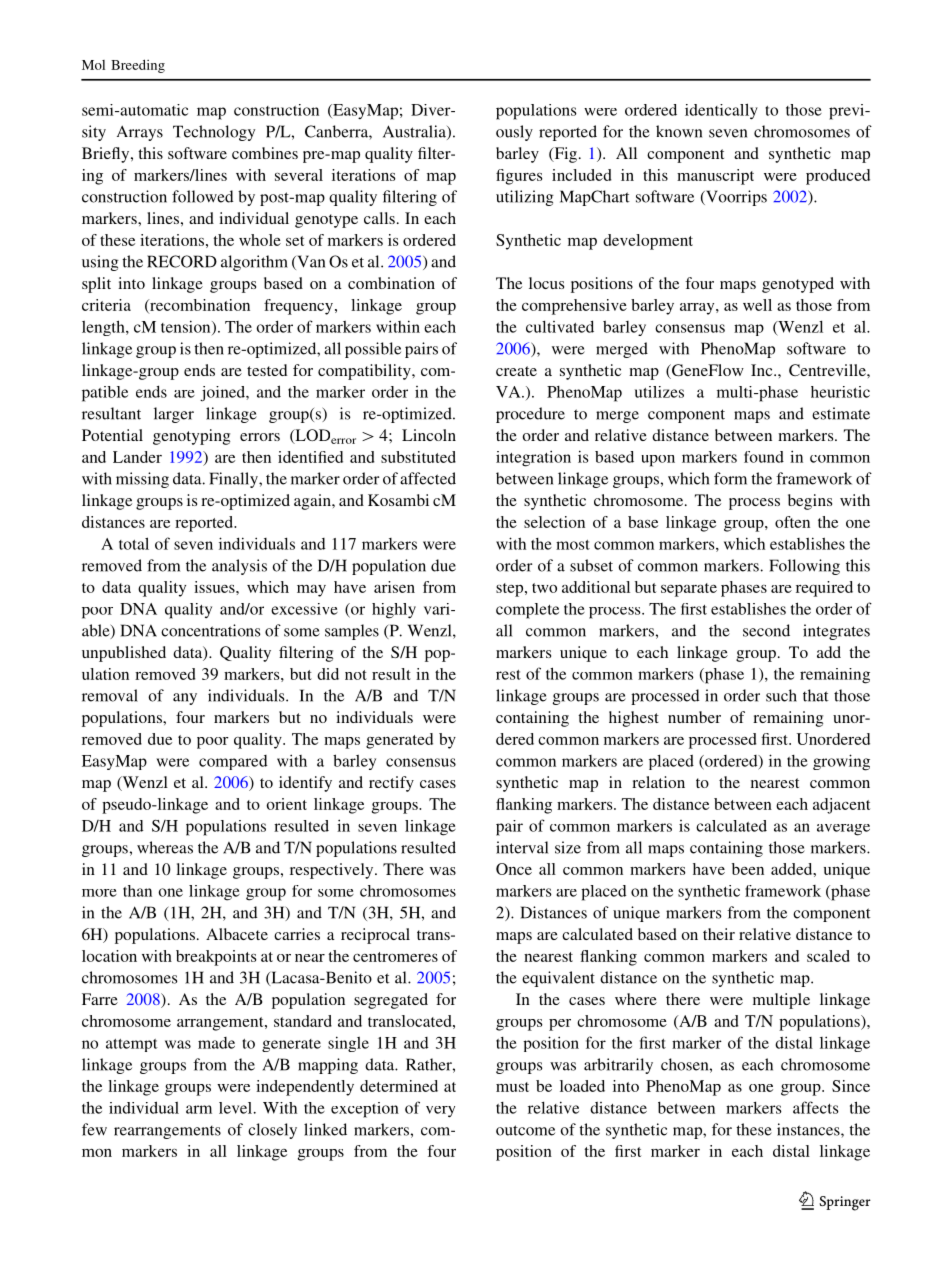 The width and height of the screenshot is (952, 1284). Describe the element at coordinates (214, 133) in the screenshot. I see `Technology` at that location.
